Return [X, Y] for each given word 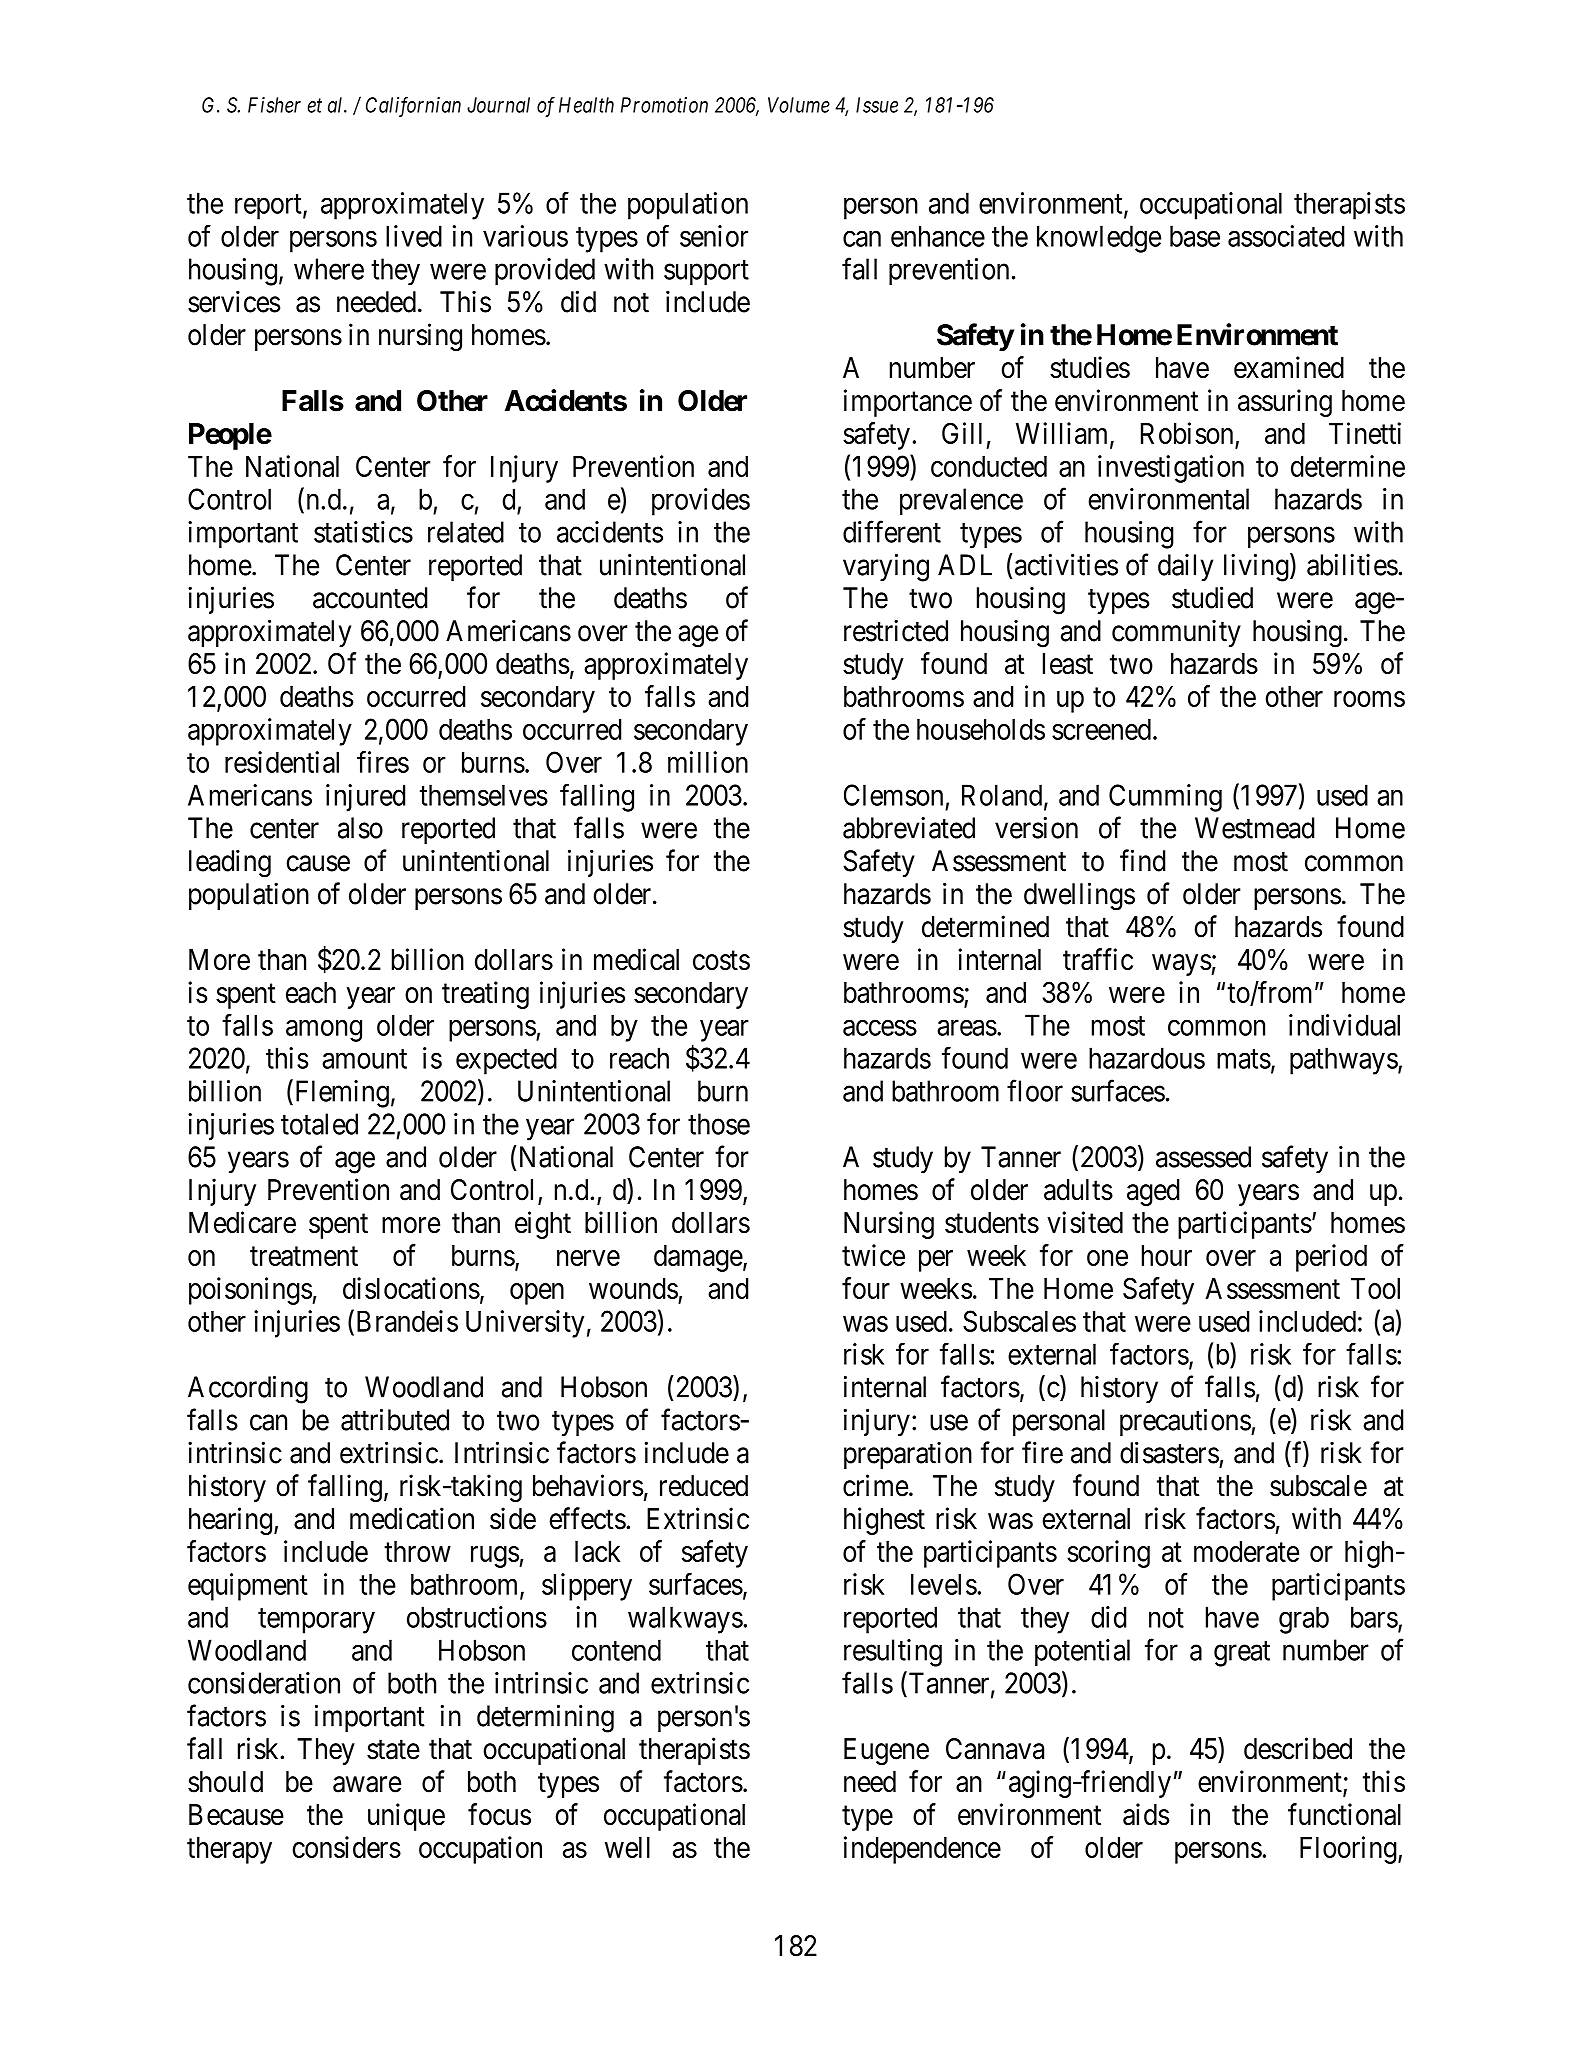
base [1195, 236]
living [1256, 568]
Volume [799, 105]
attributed [395, 1420]
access [880, 1028]
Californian [413, 106]
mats [1244, 1059]
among [324, 1031]
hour [1167, 1255]
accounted [370, 598]
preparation [908, 1455]
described [1298, 1748]
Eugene [886, 1751]
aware [367, 1784]
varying [886, 568]
